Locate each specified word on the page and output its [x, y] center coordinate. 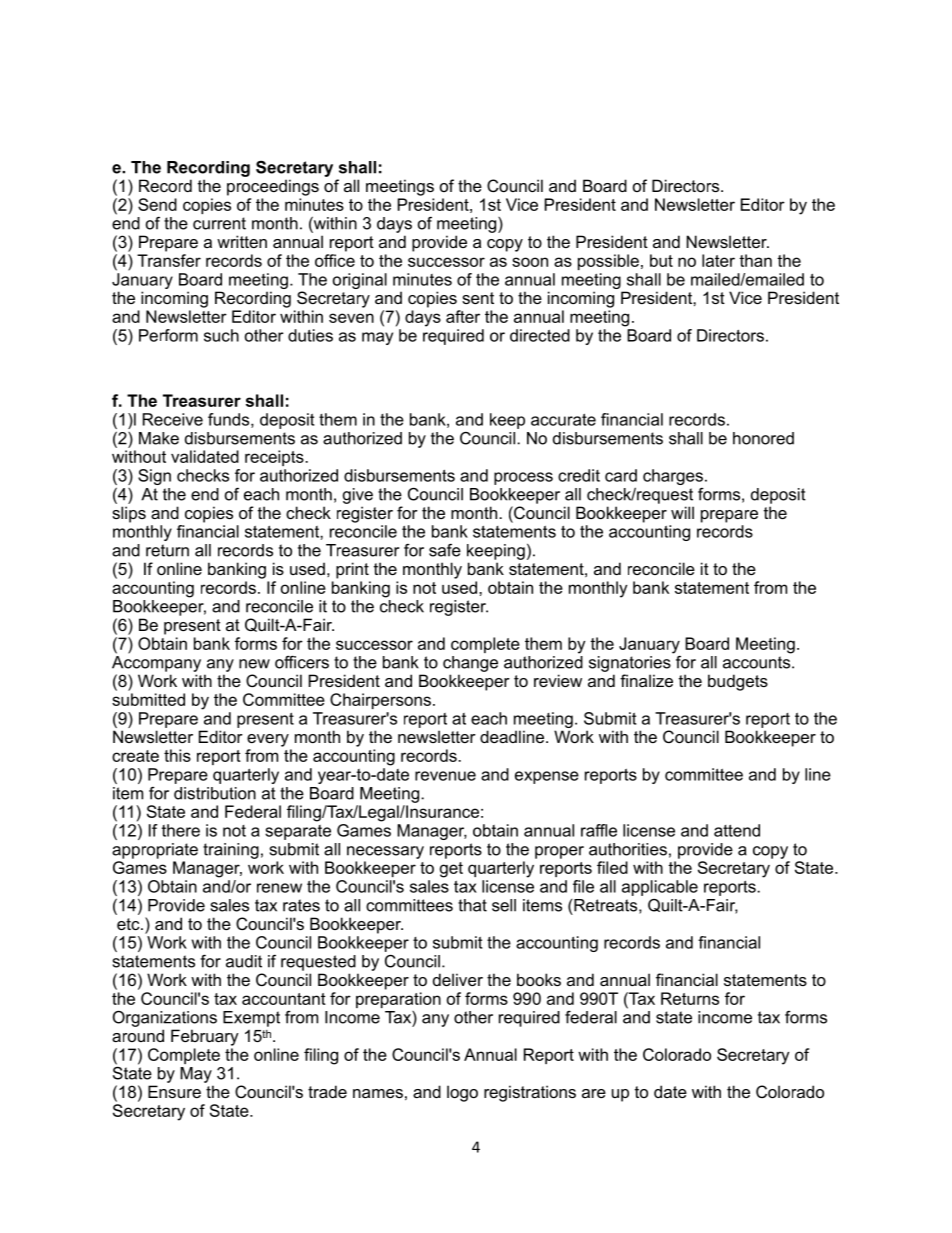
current [219, 223]
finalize [646, 680]
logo [462, 1093]
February [205, 1037]
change [470, 664]
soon [530, 262]
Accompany [156, 664]
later [718, 260]
